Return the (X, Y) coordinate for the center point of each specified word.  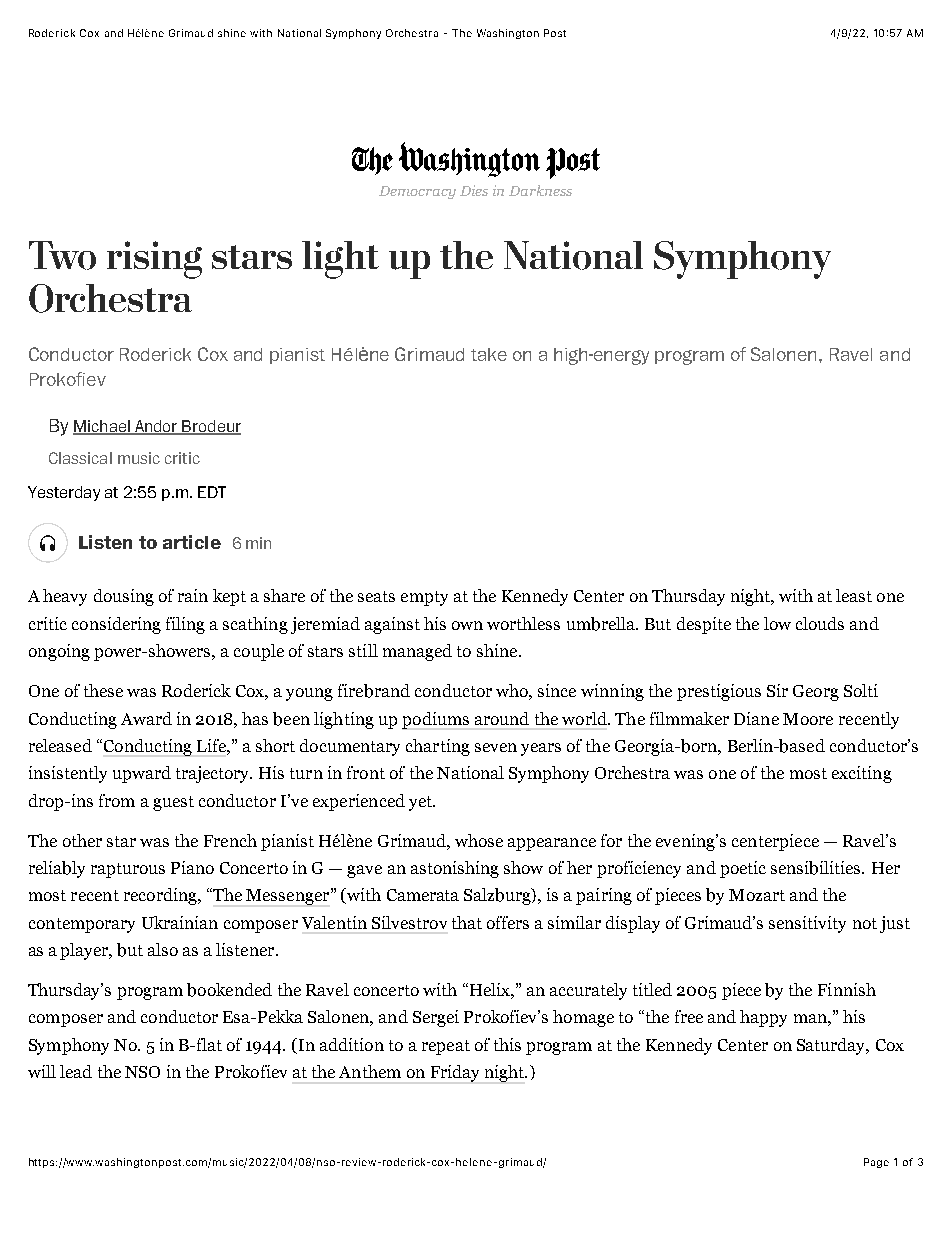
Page (876, 1163)
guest (173, 803)
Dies (474, 190)
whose (479, 840)
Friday (455, 1073)
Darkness (540, 190)
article (192, 542)
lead (76, 1071)
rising (154, 260)
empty (424, 598)
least (854, 595)
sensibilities (817, 868)
